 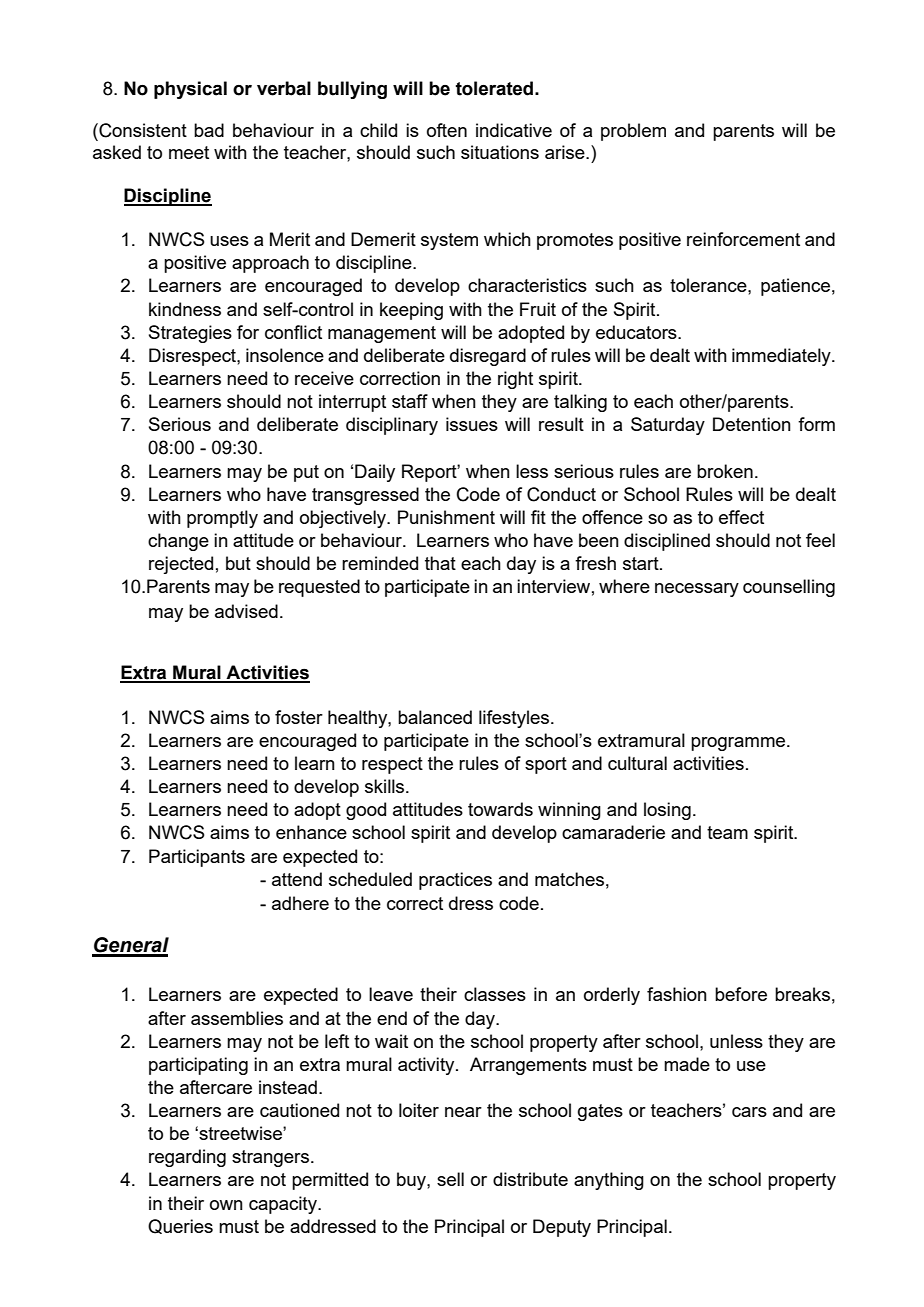 I want to click on before, so click(x=741, y=994).
